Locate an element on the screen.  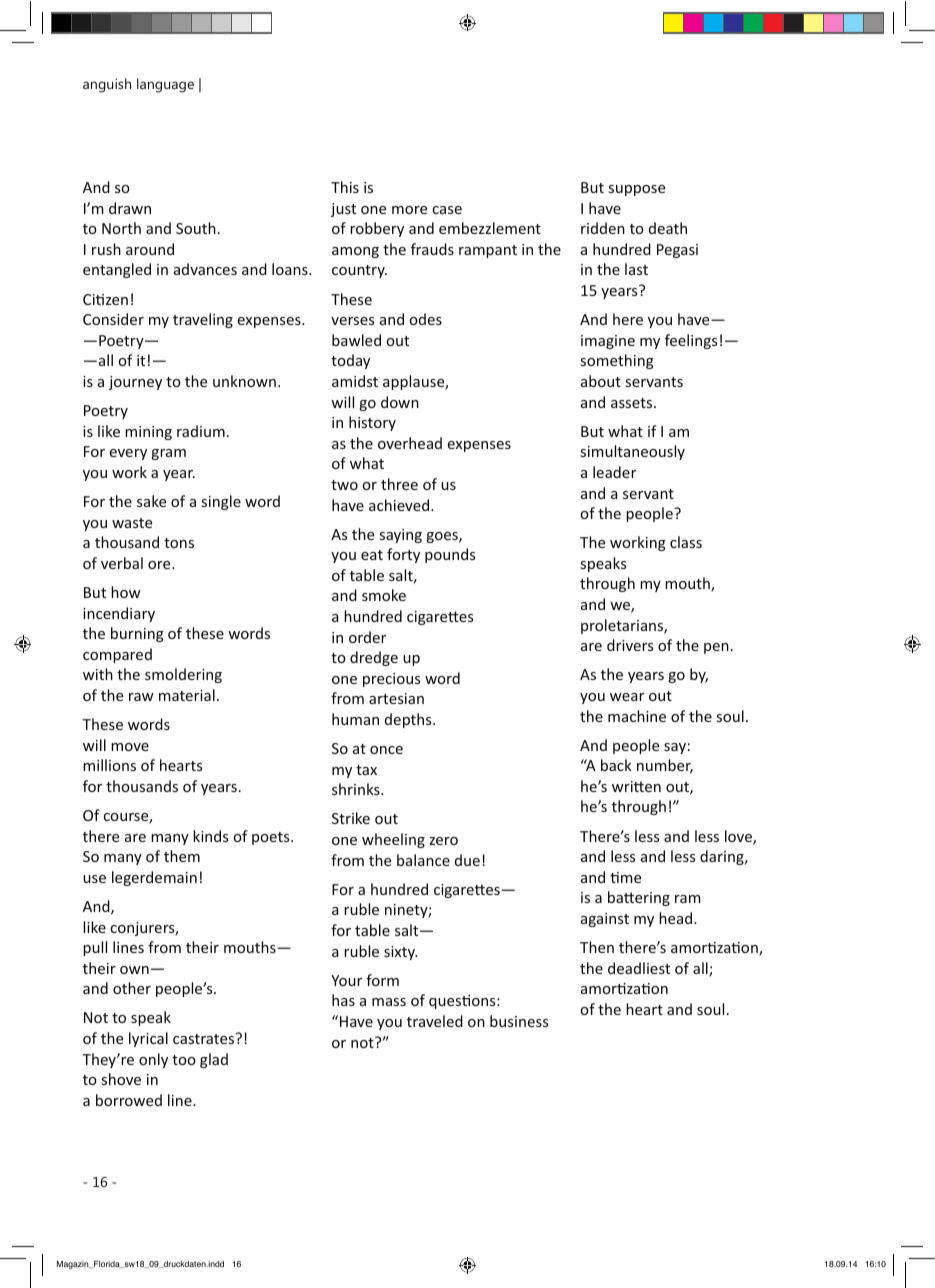
South is located at coordinates (196, 228).
